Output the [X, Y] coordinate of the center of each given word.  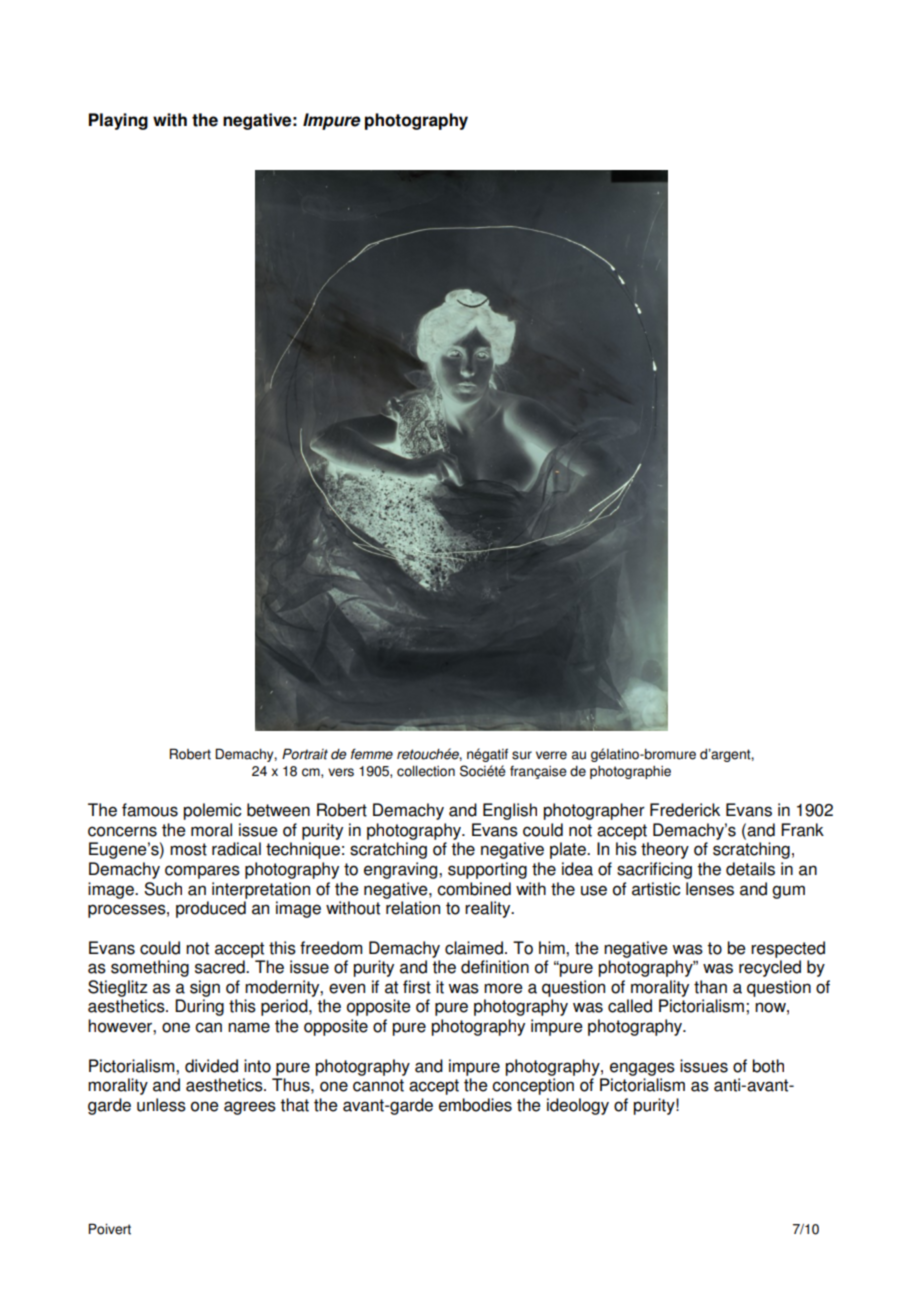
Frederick [685, 810]
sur [522, 755]
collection [426, 771]
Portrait [305, 754]
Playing [118, 121]
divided [211, 1066]
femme [372, 754]
